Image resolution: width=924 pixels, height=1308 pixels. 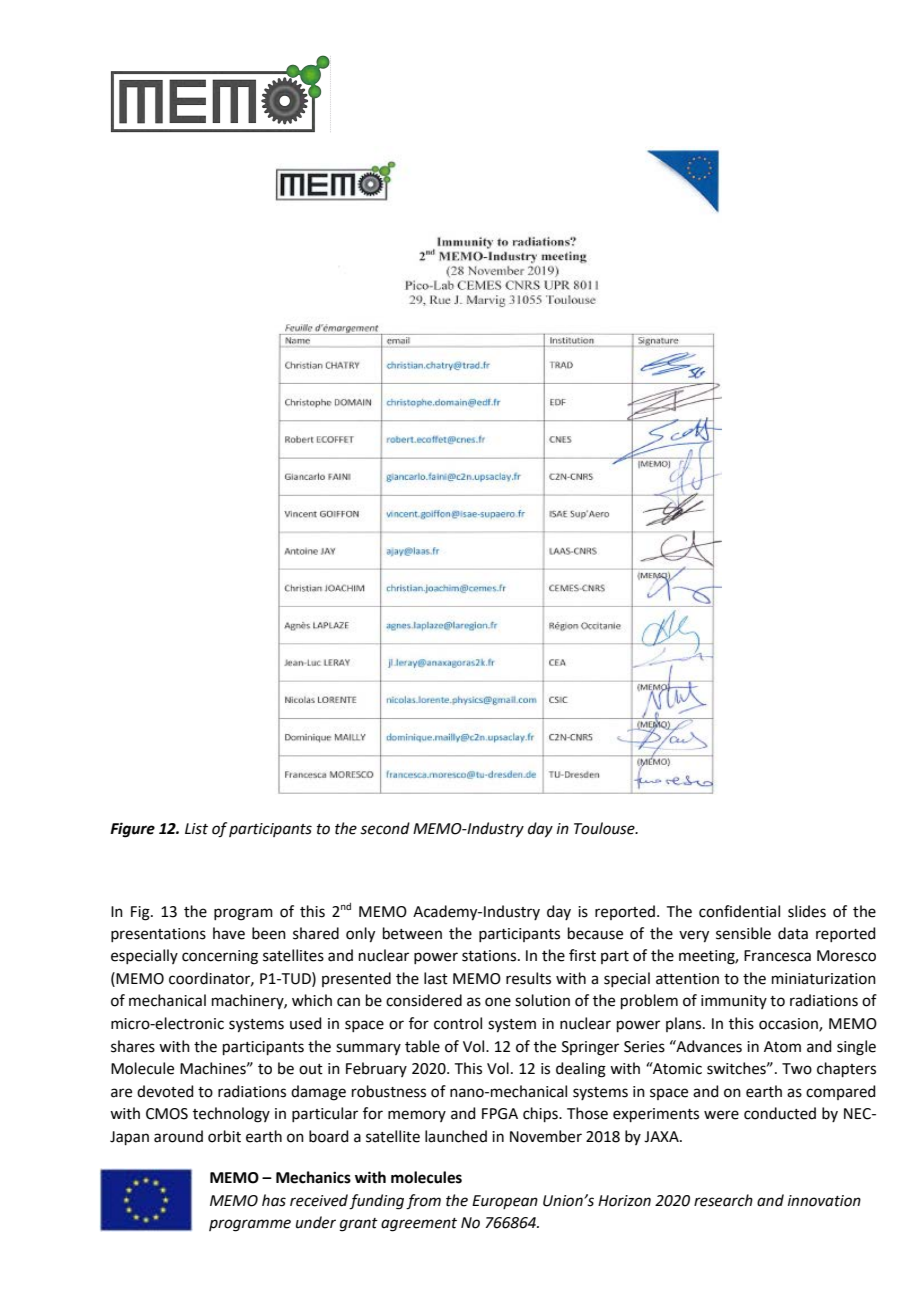 What do you see at coordinates (789, 1025) in the screenshot?
I see `occasion` at bounding box center [789, 1025].
